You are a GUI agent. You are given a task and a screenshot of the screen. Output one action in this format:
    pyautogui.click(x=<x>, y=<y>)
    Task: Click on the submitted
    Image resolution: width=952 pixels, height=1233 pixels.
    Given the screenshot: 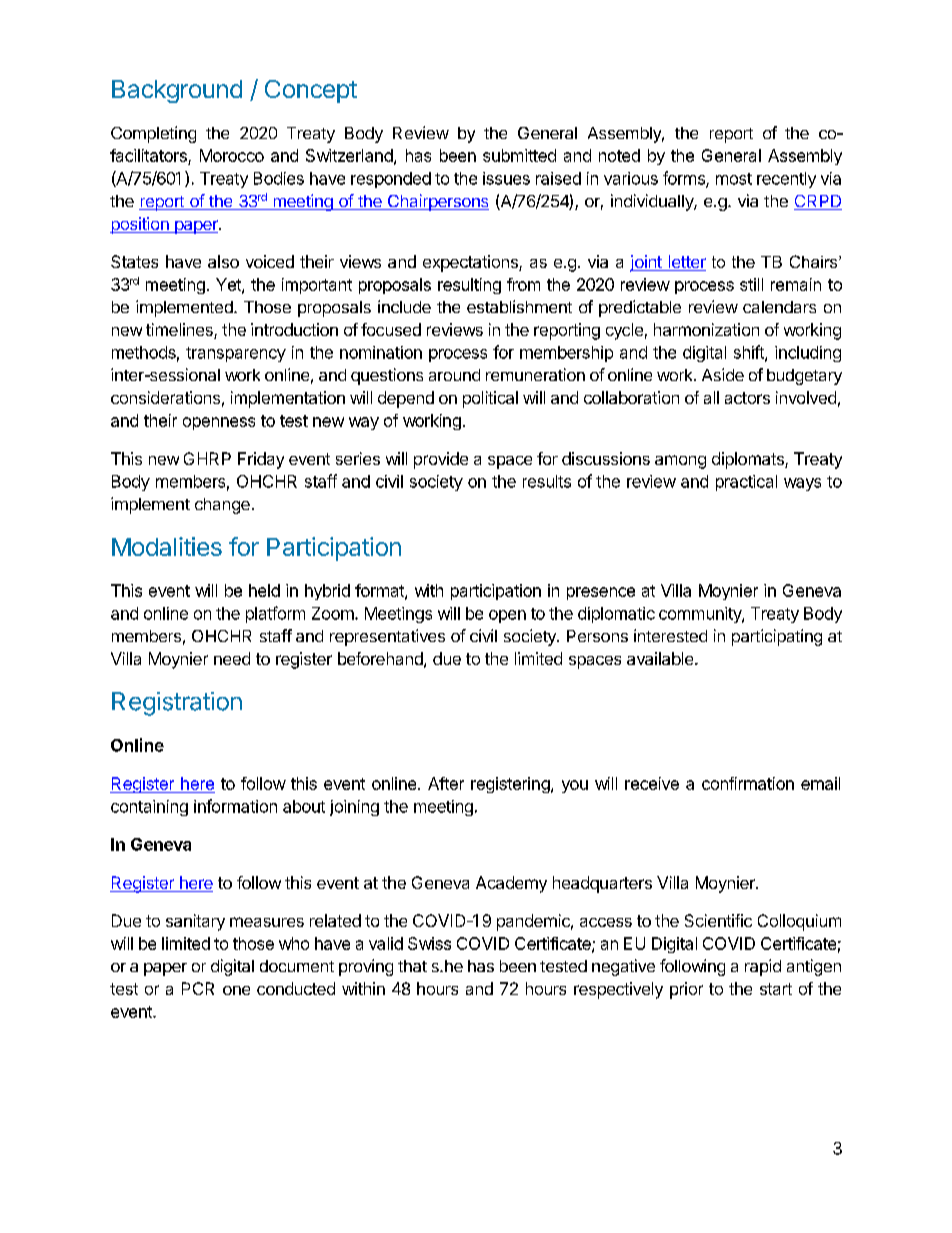 What is the action you would take?
    pyautogui.click(x=519, y=155)
